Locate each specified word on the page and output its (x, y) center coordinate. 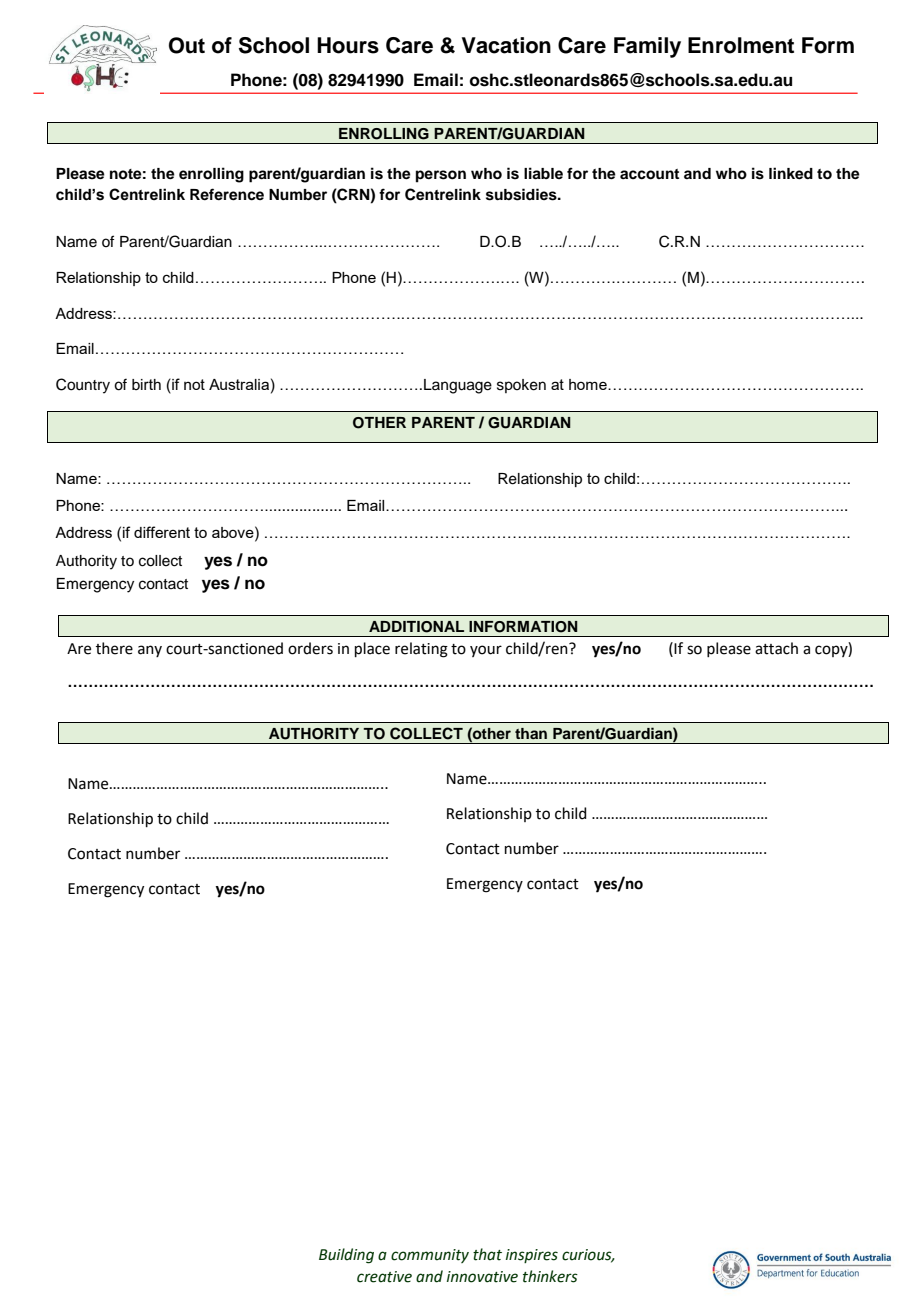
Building (346, 1256)
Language (458, 386)
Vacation (506, 45)
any (150, 651)
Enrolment (741, 45)
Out (187, 45)
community (430, 1256)
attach (776, 648)
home (589, 384)
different (162, 532)
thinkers (550, 1276)
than (531, 733)
